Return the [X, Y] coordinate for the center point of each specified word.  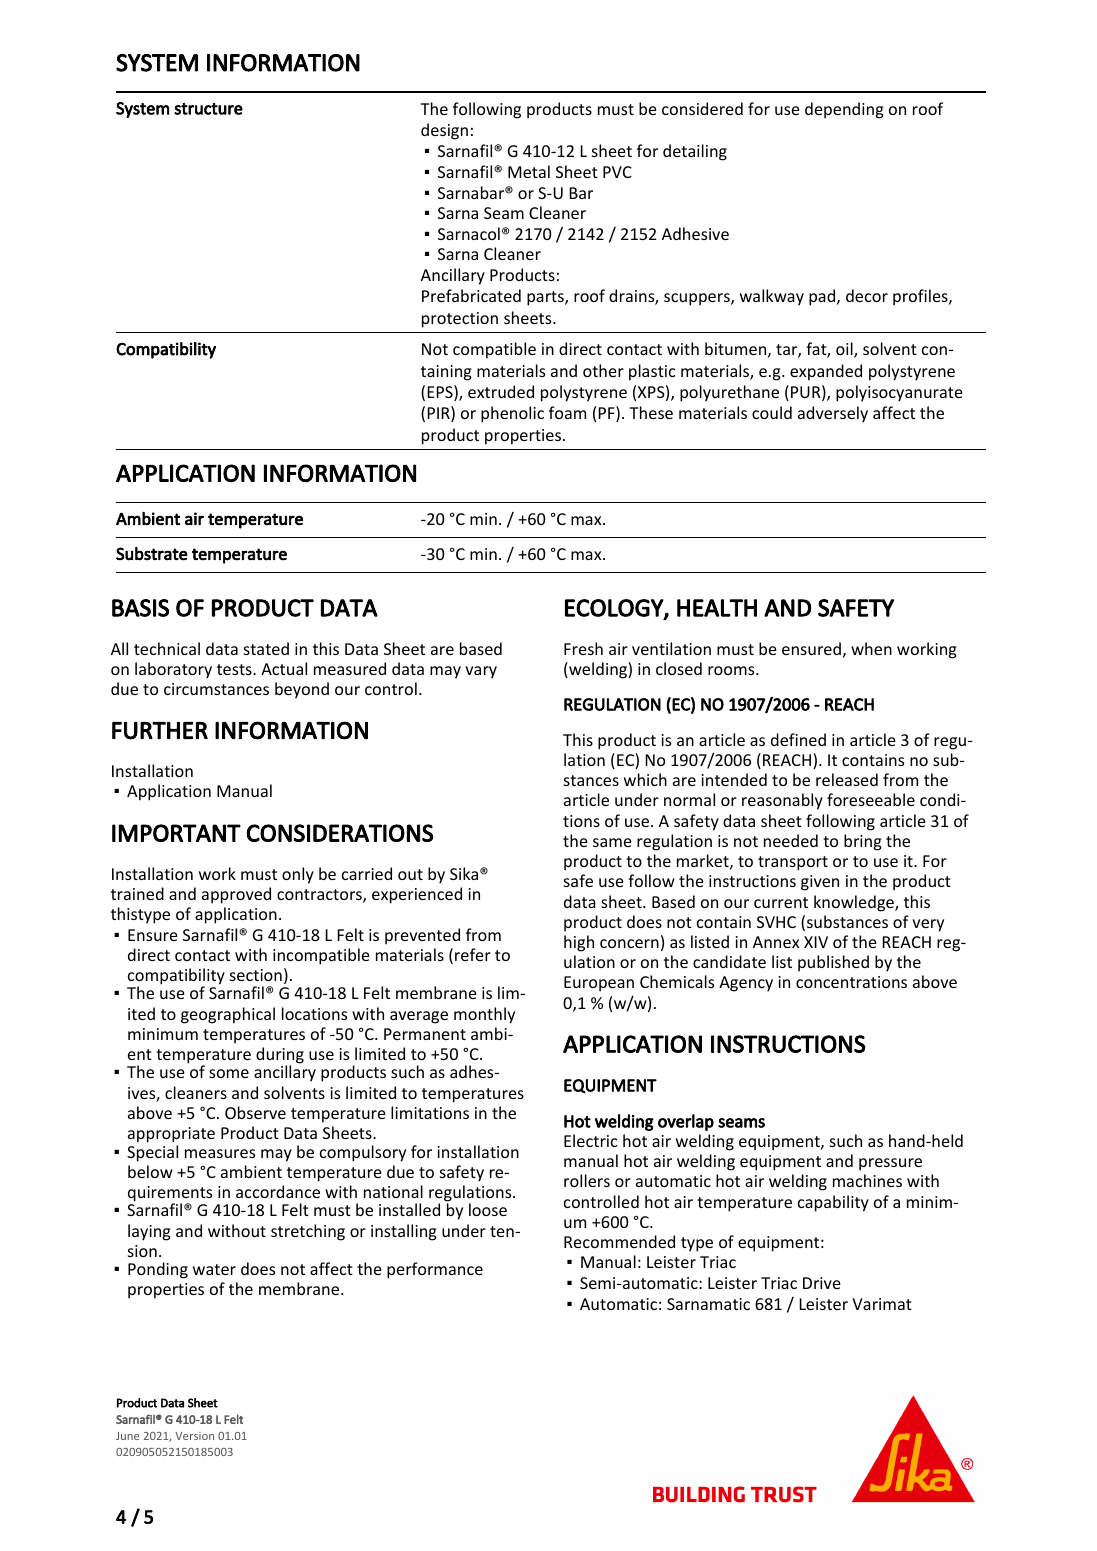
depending [844, 110]
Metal [529, 171]
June [127, 1436]
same [612, 842]
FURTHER [160, 731]
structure [208, 109]
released [847, 779]
